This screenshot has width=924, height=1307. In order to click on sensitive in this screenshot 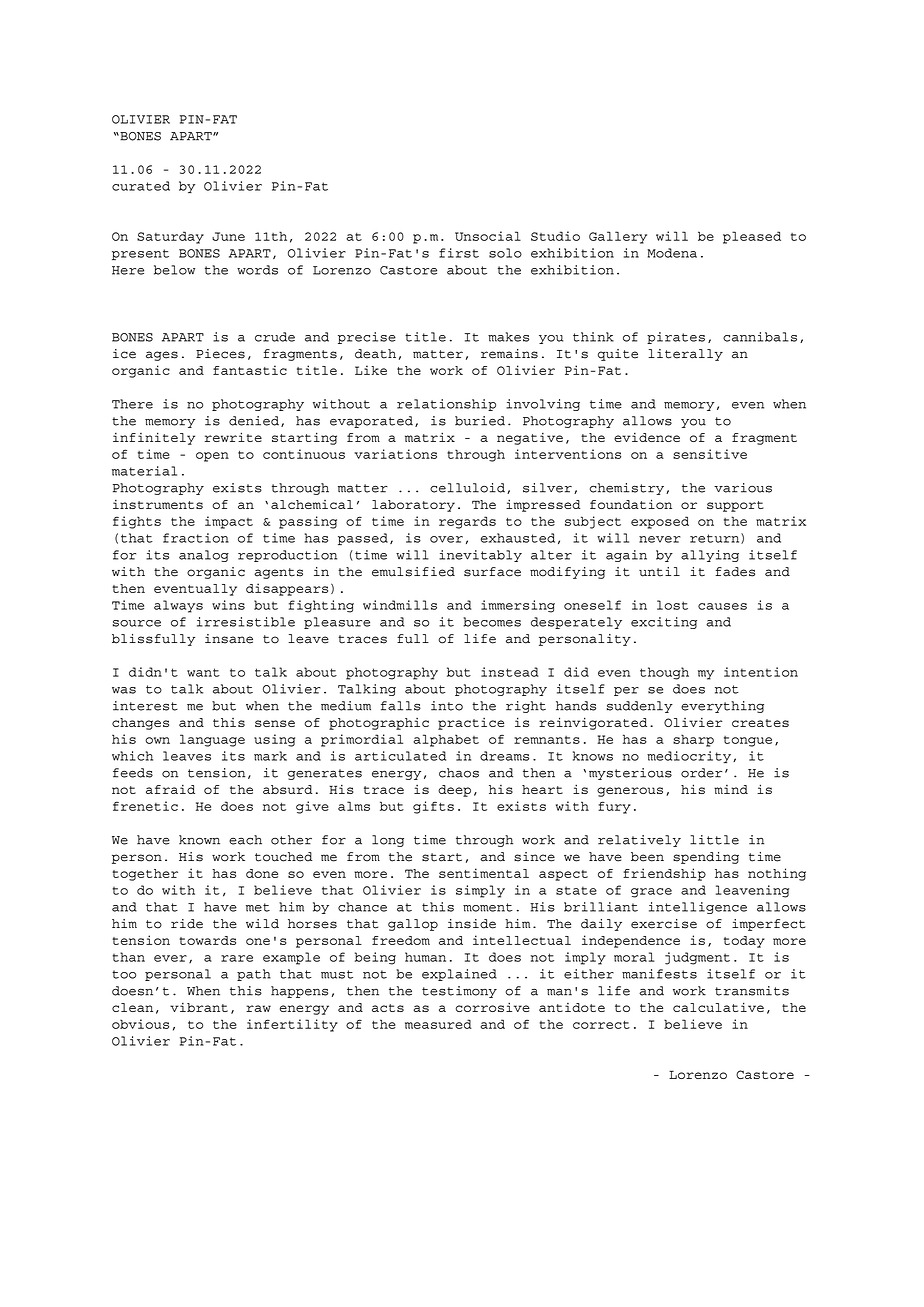, I will do `click(710, 454)`.
